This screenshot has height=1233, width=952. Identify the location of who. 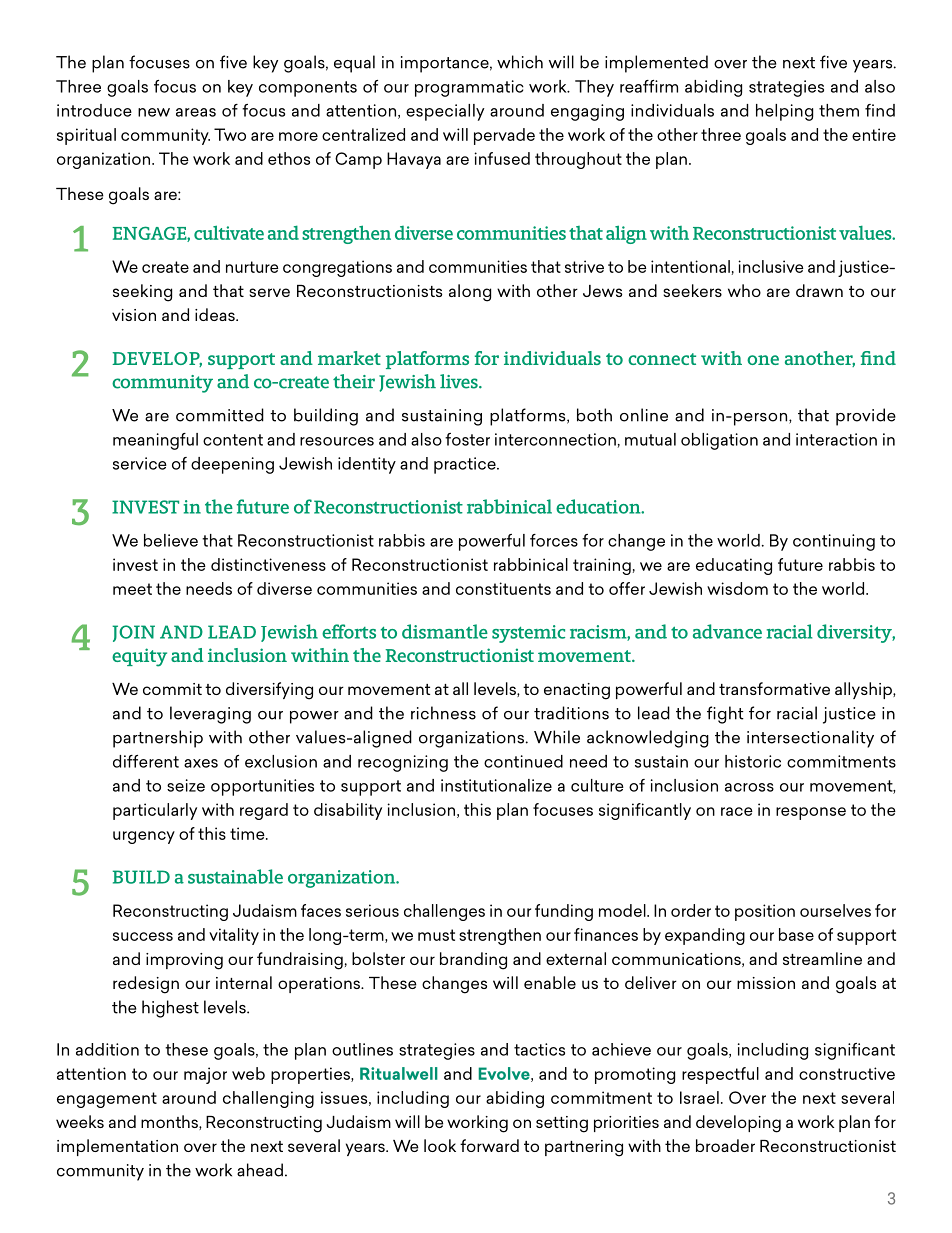
(744, 290).
